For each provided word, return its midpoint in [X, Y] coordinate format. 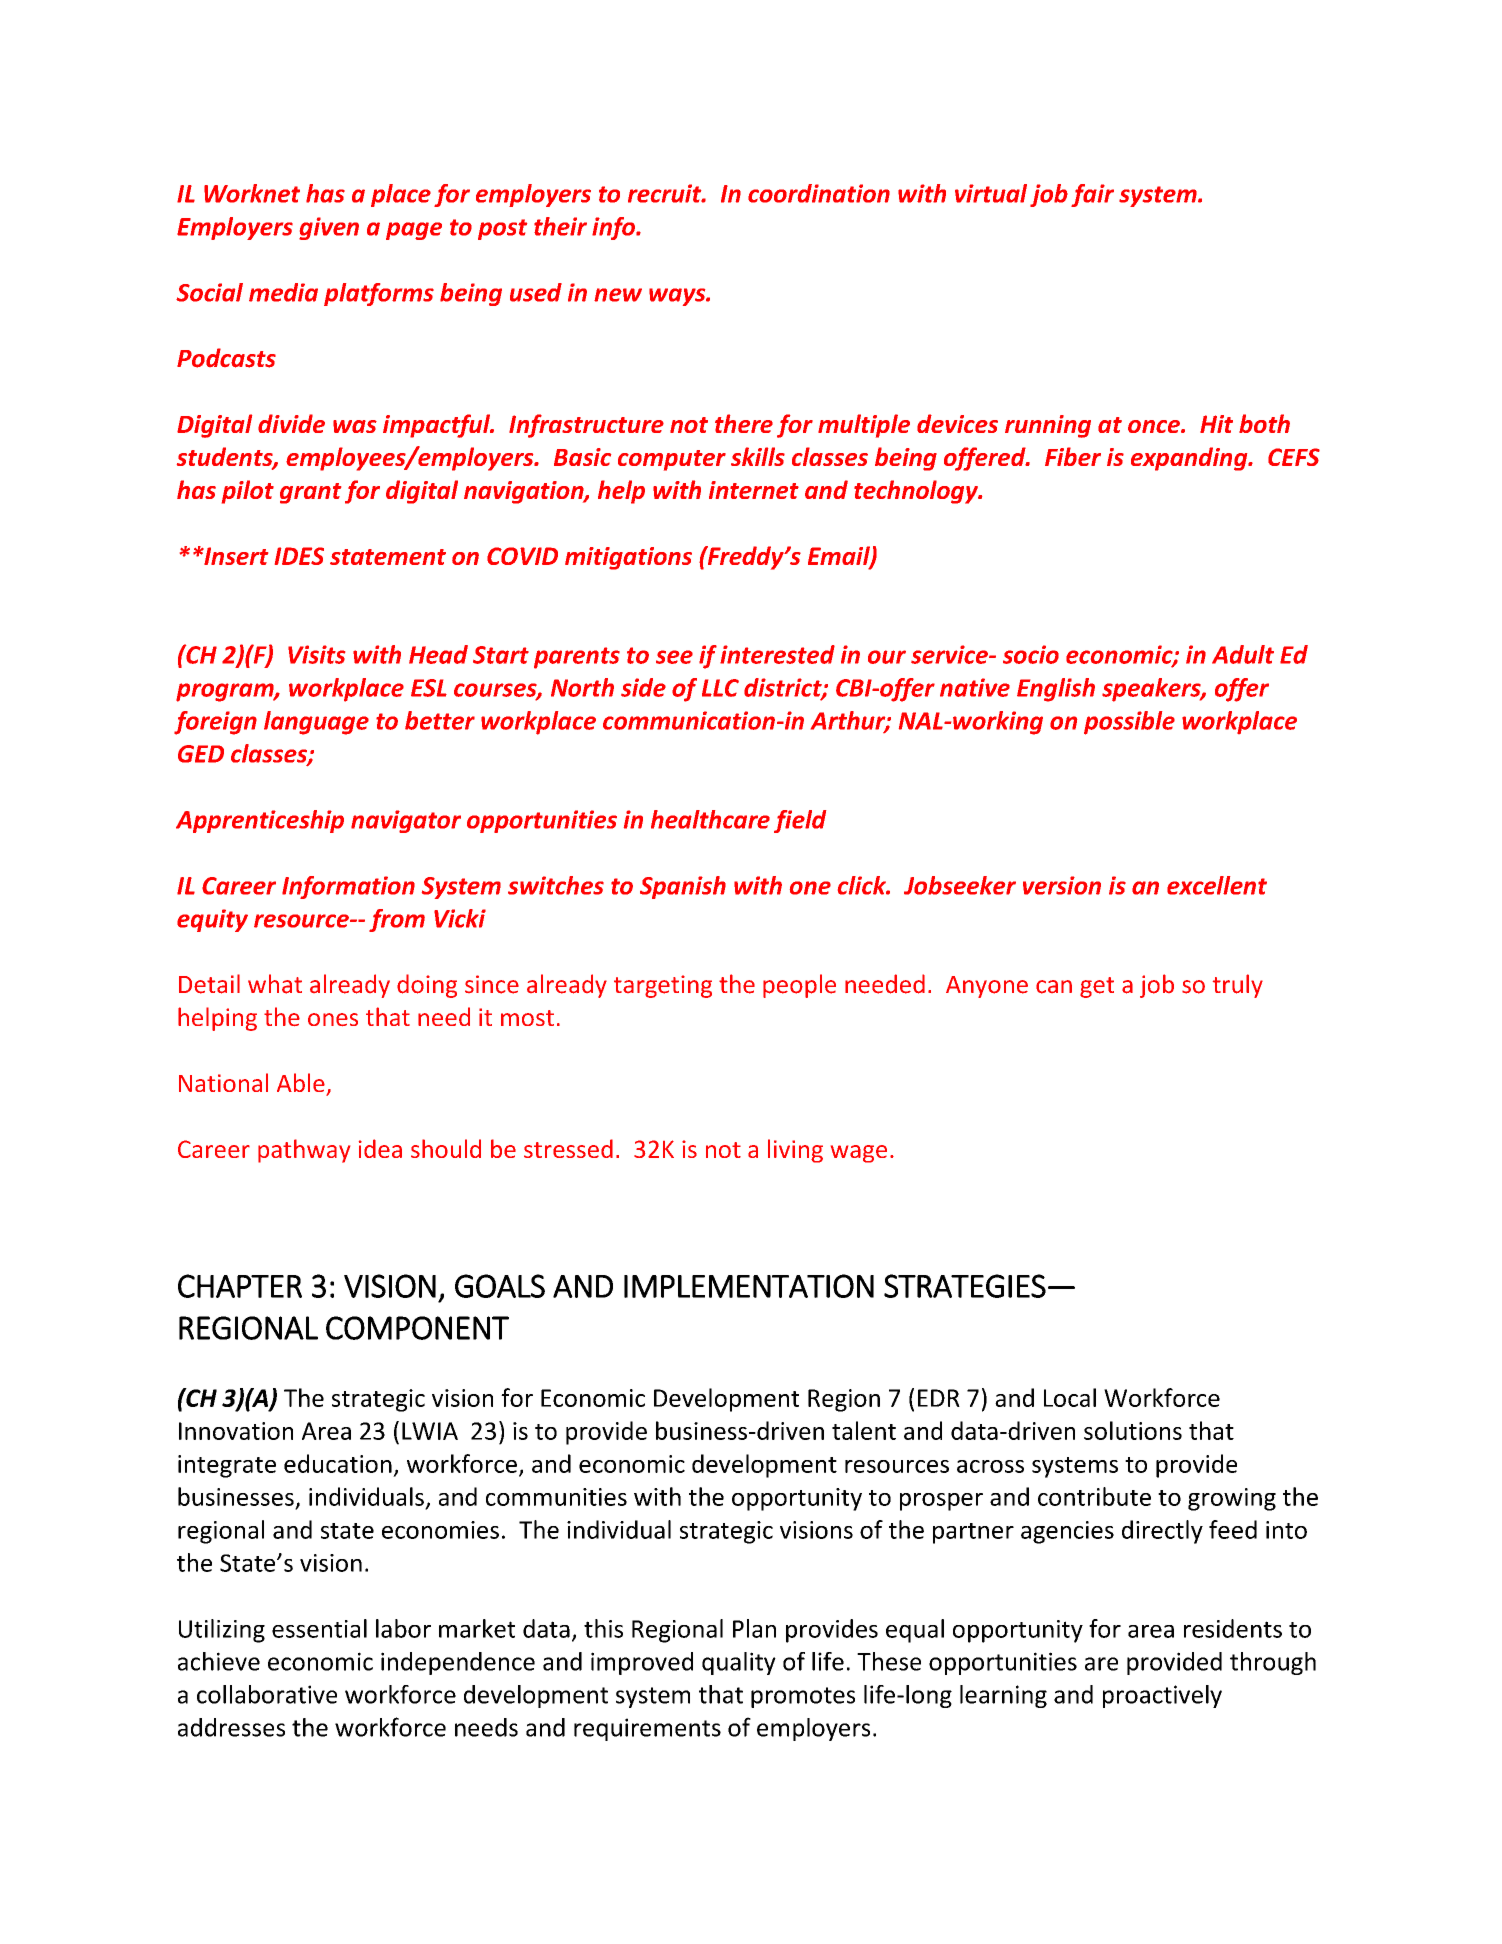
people [799, 986]
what [275, 984]
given [329, 228]
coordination [819, 193]
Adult [1243, 654]
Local [1070, 1397]
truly [1238, 986]
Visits [316, 654]
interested [777, 654]
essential [319, 1628]
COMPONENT [417, 1328]
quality [739, 1663]
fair [1092, 195]
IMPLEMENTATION [749, 1286]
